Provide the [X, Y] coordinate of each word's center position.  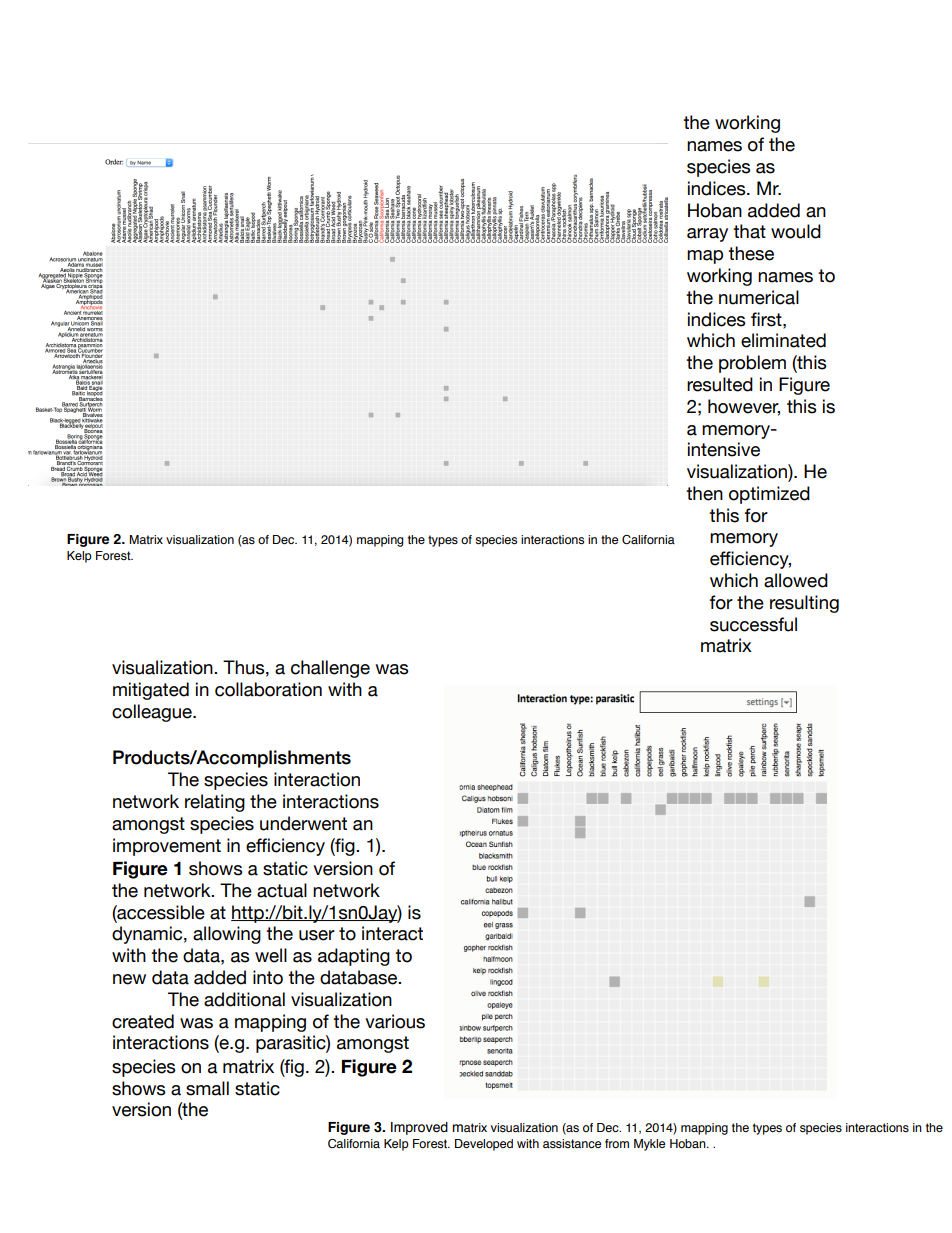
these [751, 253]
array [707, 235]
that [749, 231]
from [617, 1143]
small [207, 1088]
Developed [484, 1145]
